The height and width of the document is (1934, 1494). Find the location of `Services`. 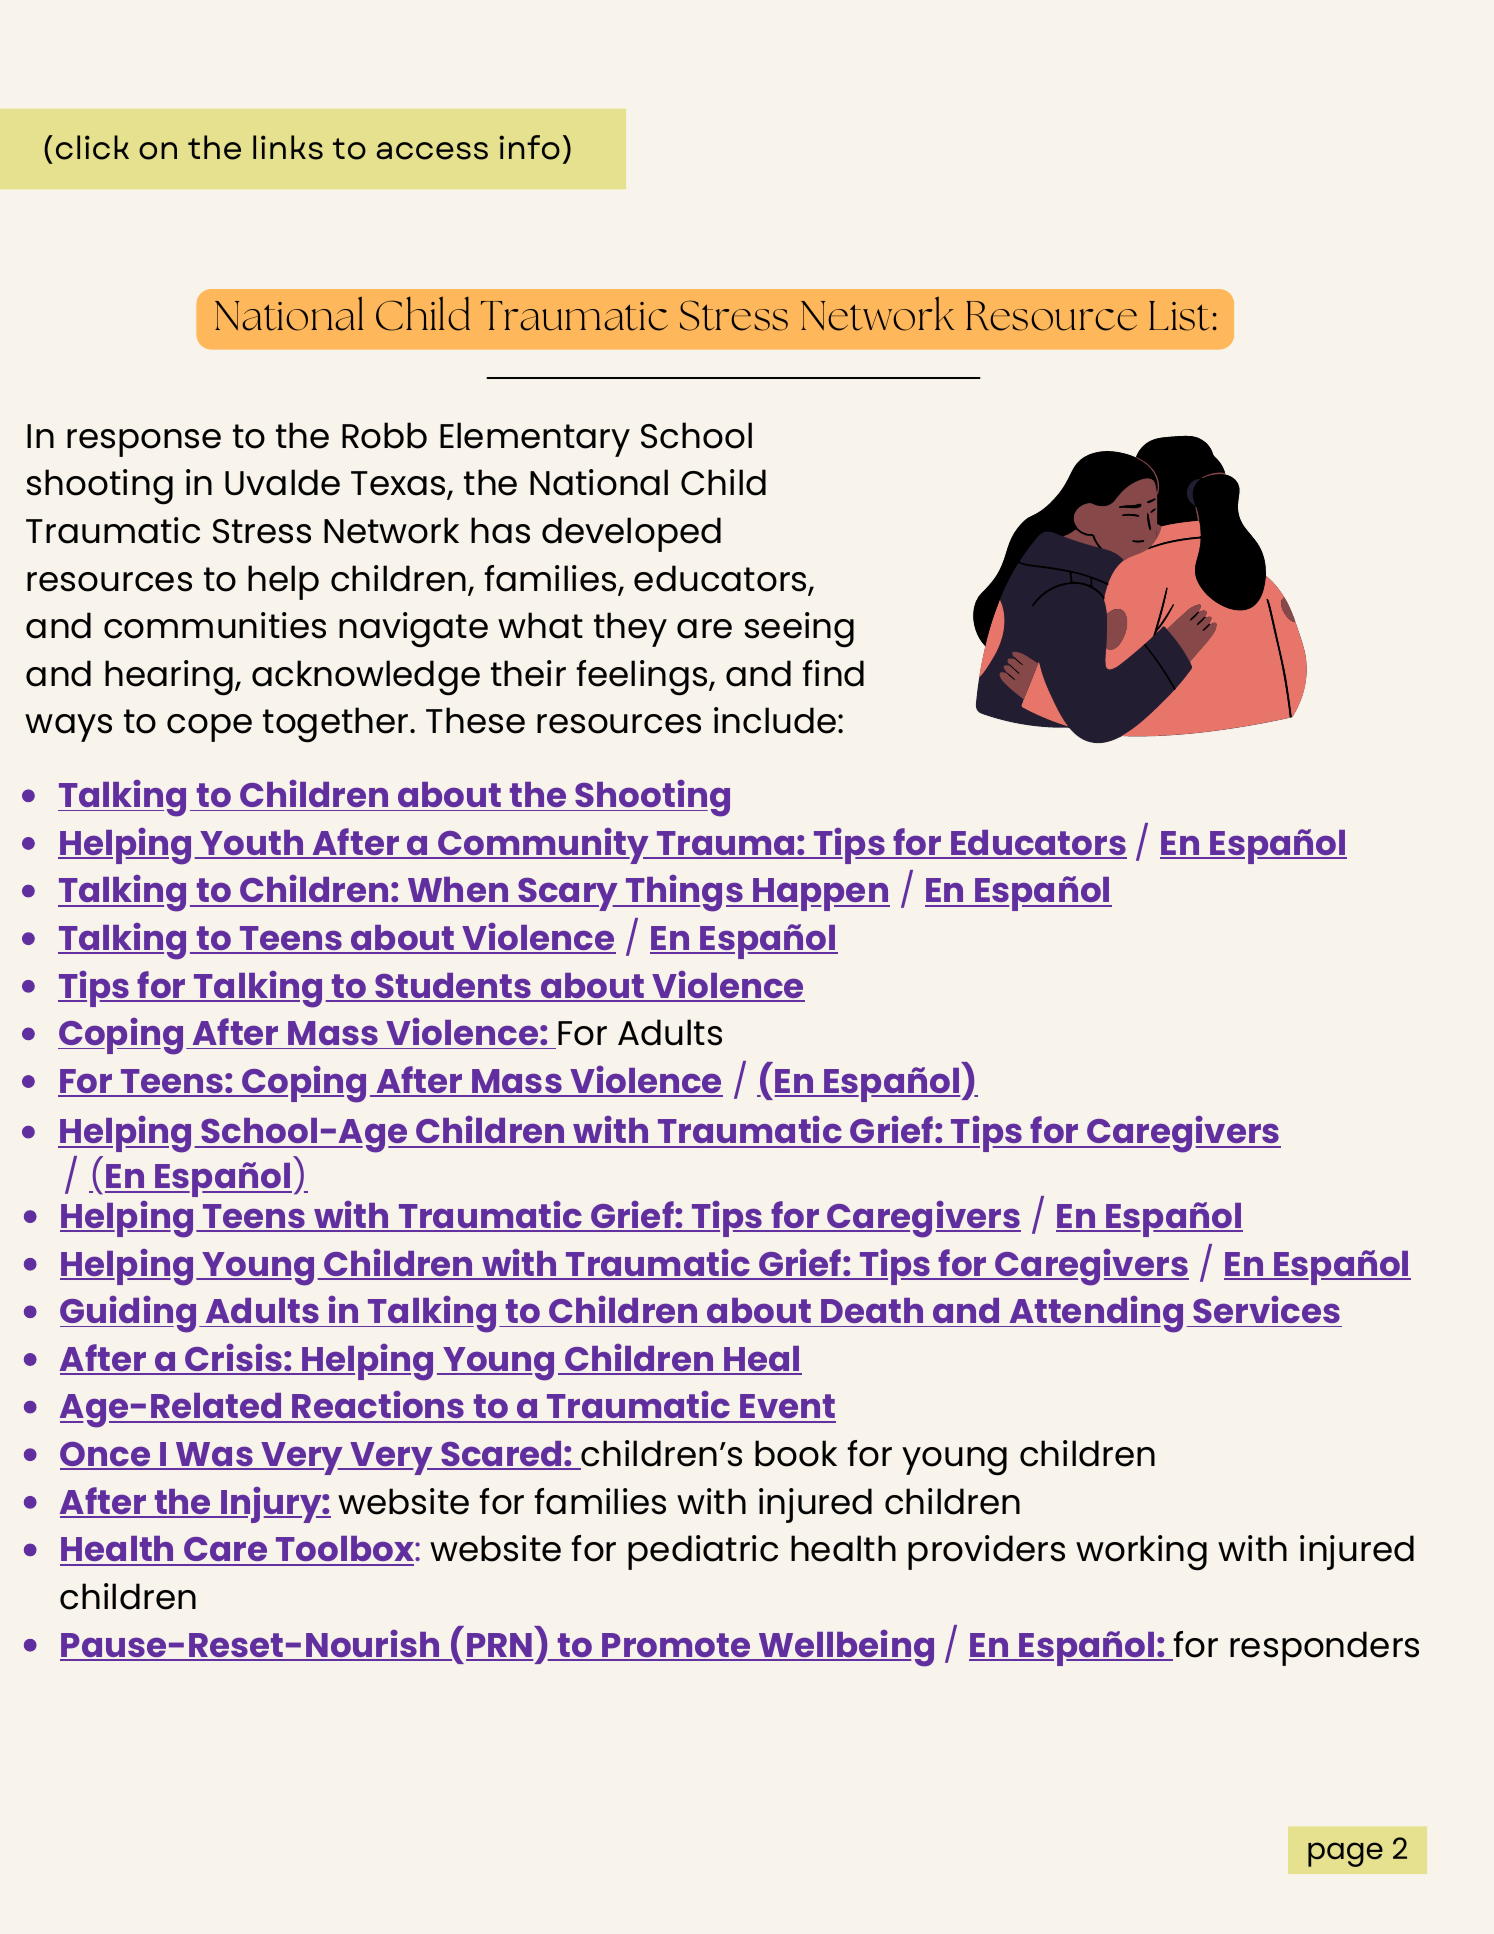

Services is located at coordinates (1266, 1309).
